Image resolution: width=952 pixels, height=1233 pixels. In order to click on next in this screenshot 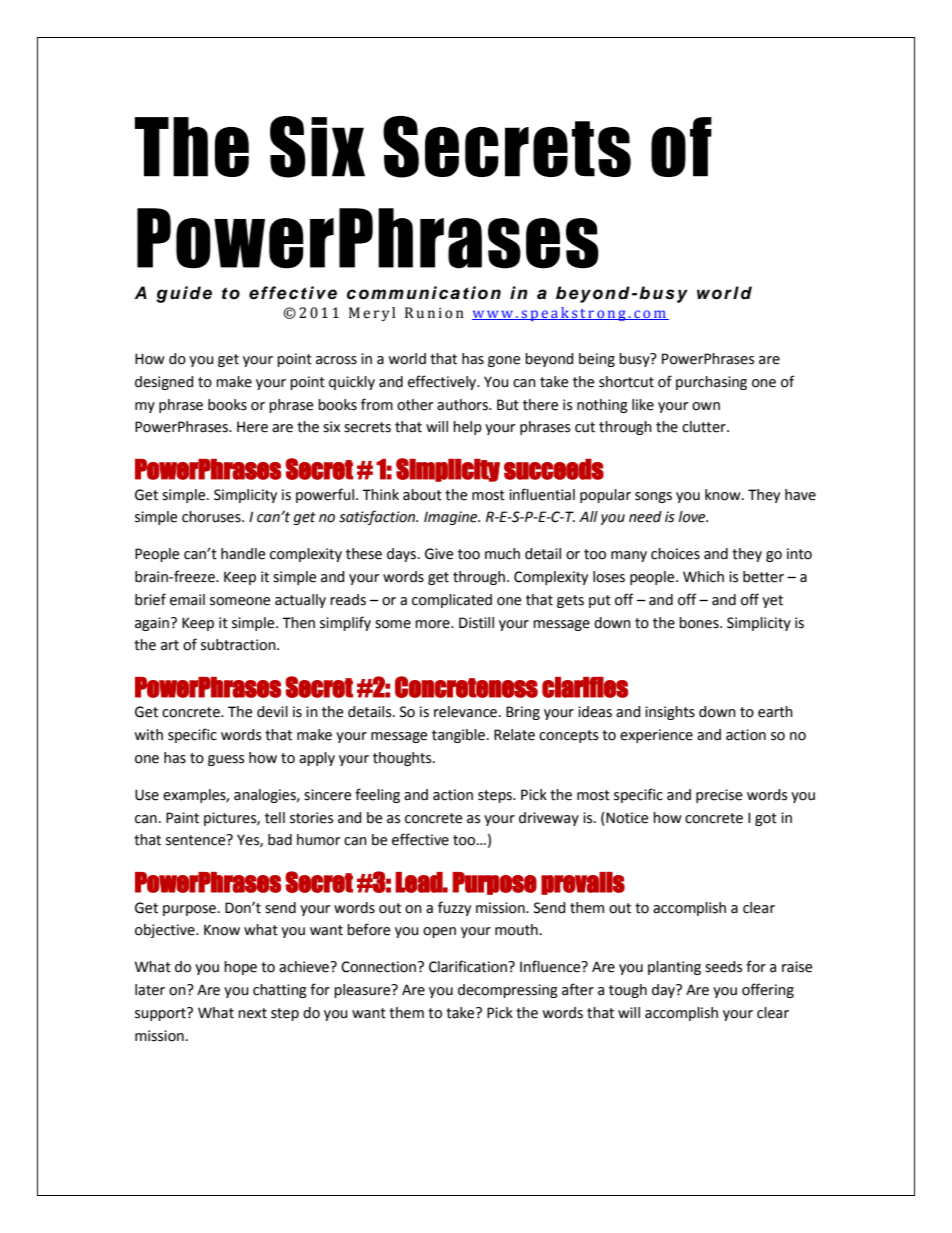, I will do `click(252, 1013)`.
